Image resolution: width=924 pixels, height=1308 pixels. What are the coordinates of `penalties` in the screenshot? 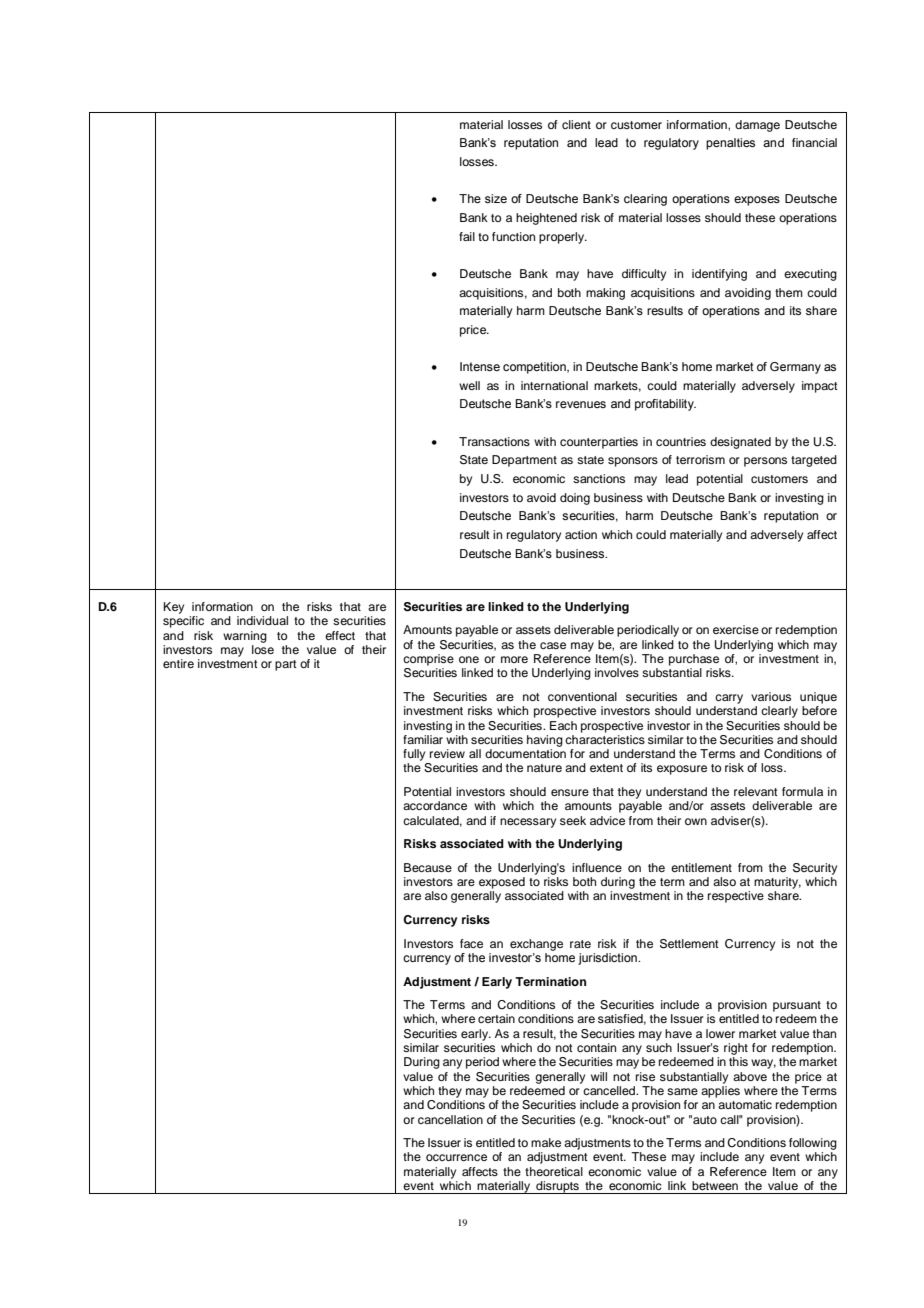 It's located at (730, 144).
